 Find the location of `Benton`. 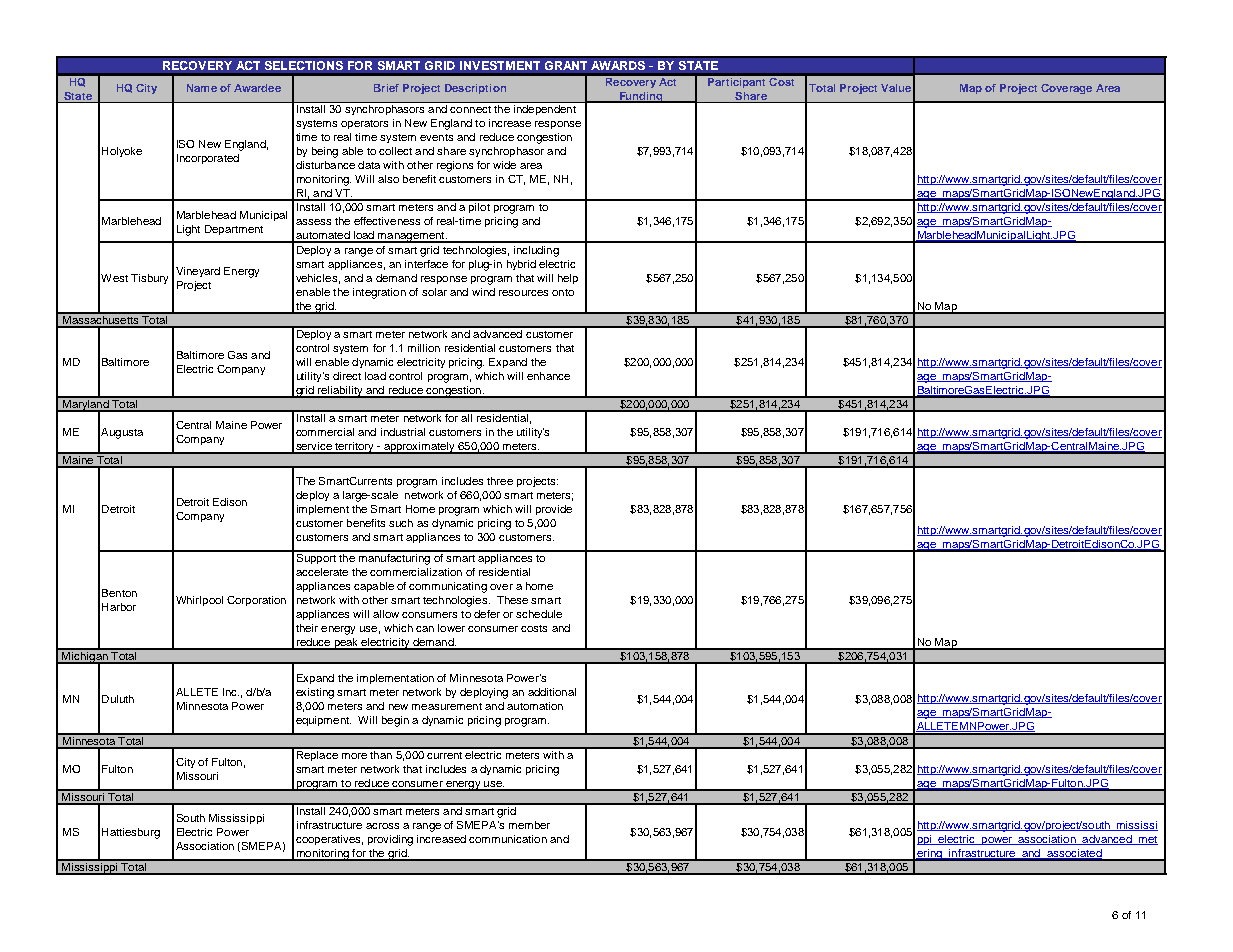

Benton is located at coordinates (119, 593).
